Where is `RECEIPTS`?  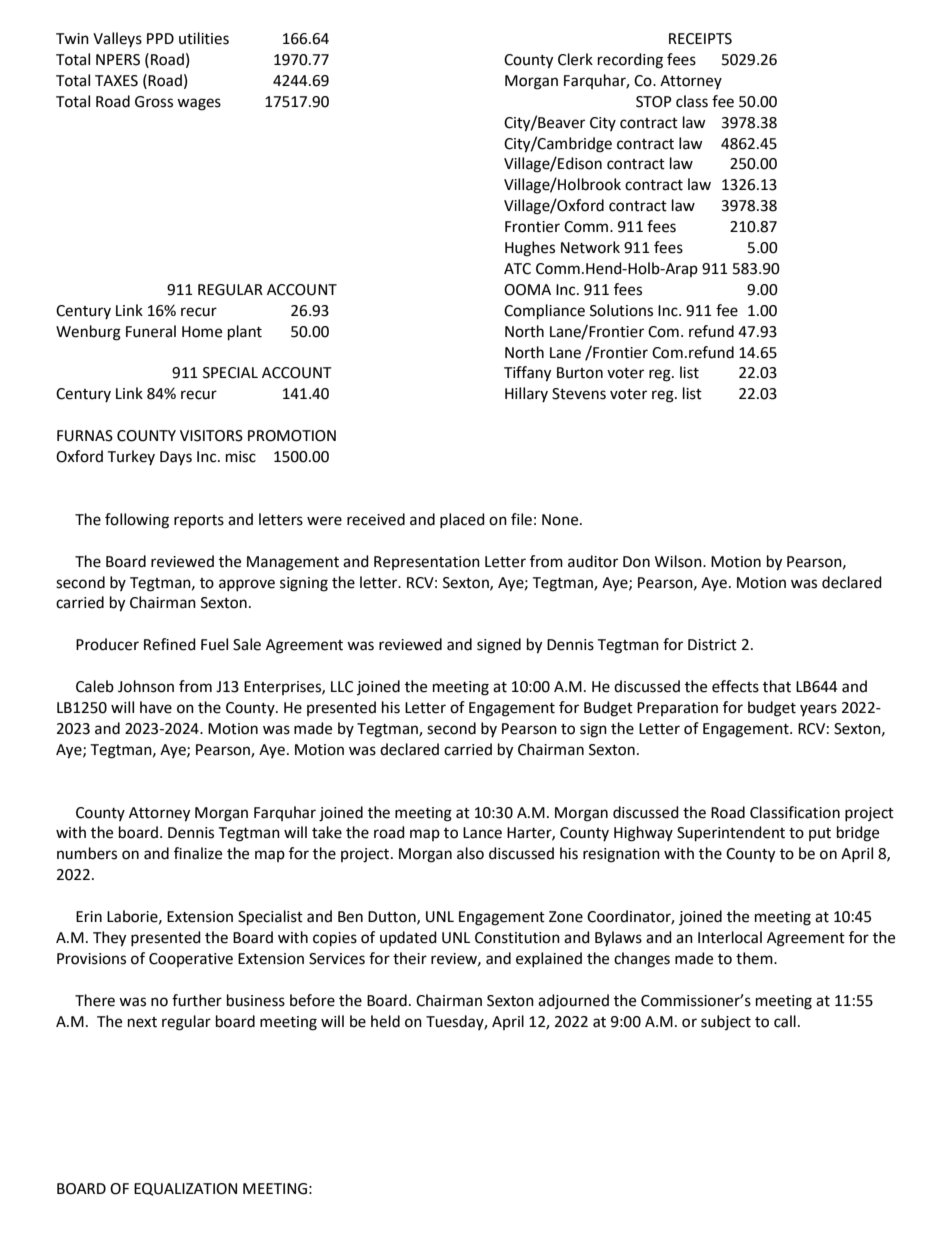 RECEIPTS is located at coordinates (700, 39).
